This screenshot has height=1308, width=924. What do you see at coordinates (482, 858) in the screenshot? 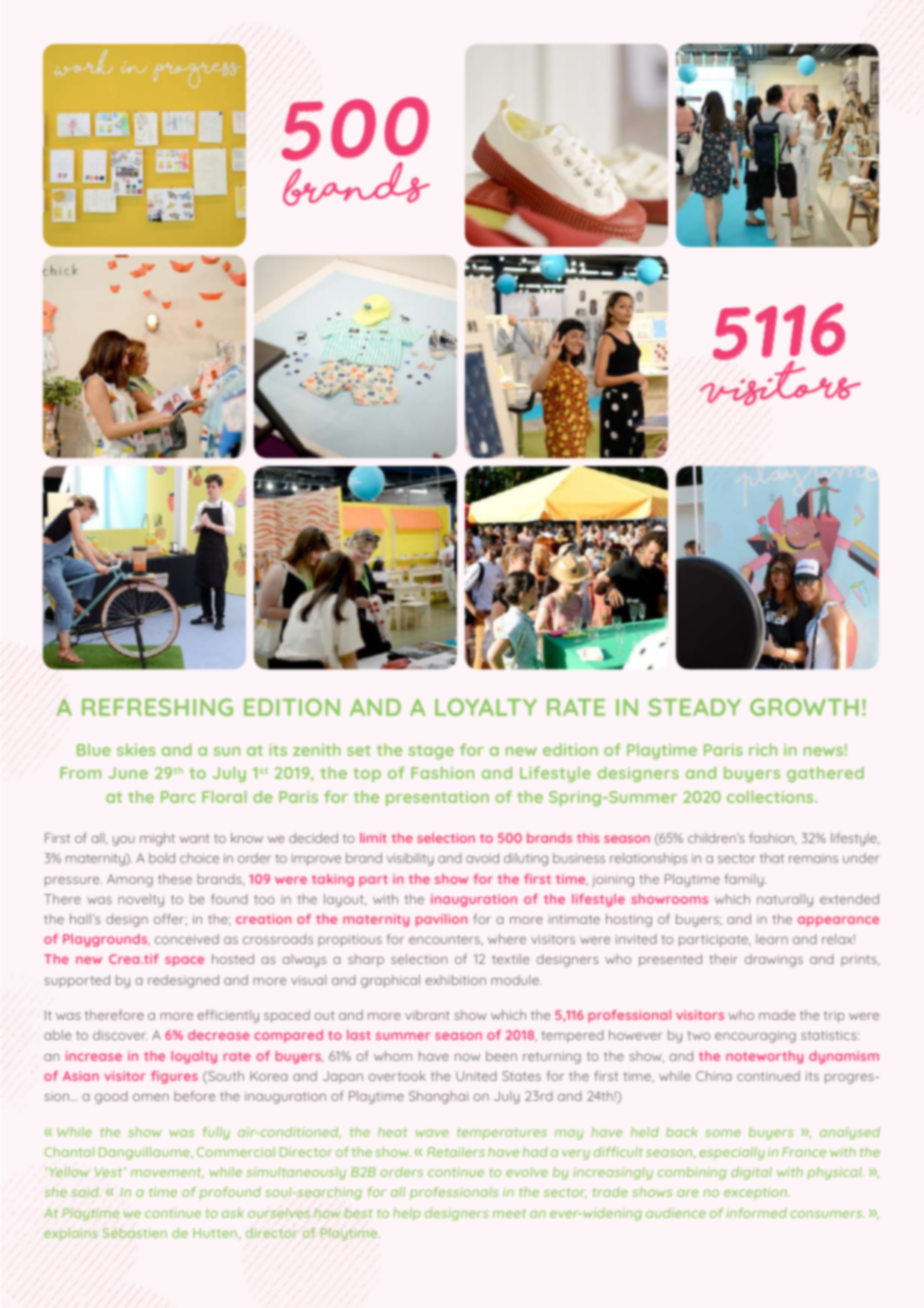
I see `avoid` at bounding box center [482, 858].
